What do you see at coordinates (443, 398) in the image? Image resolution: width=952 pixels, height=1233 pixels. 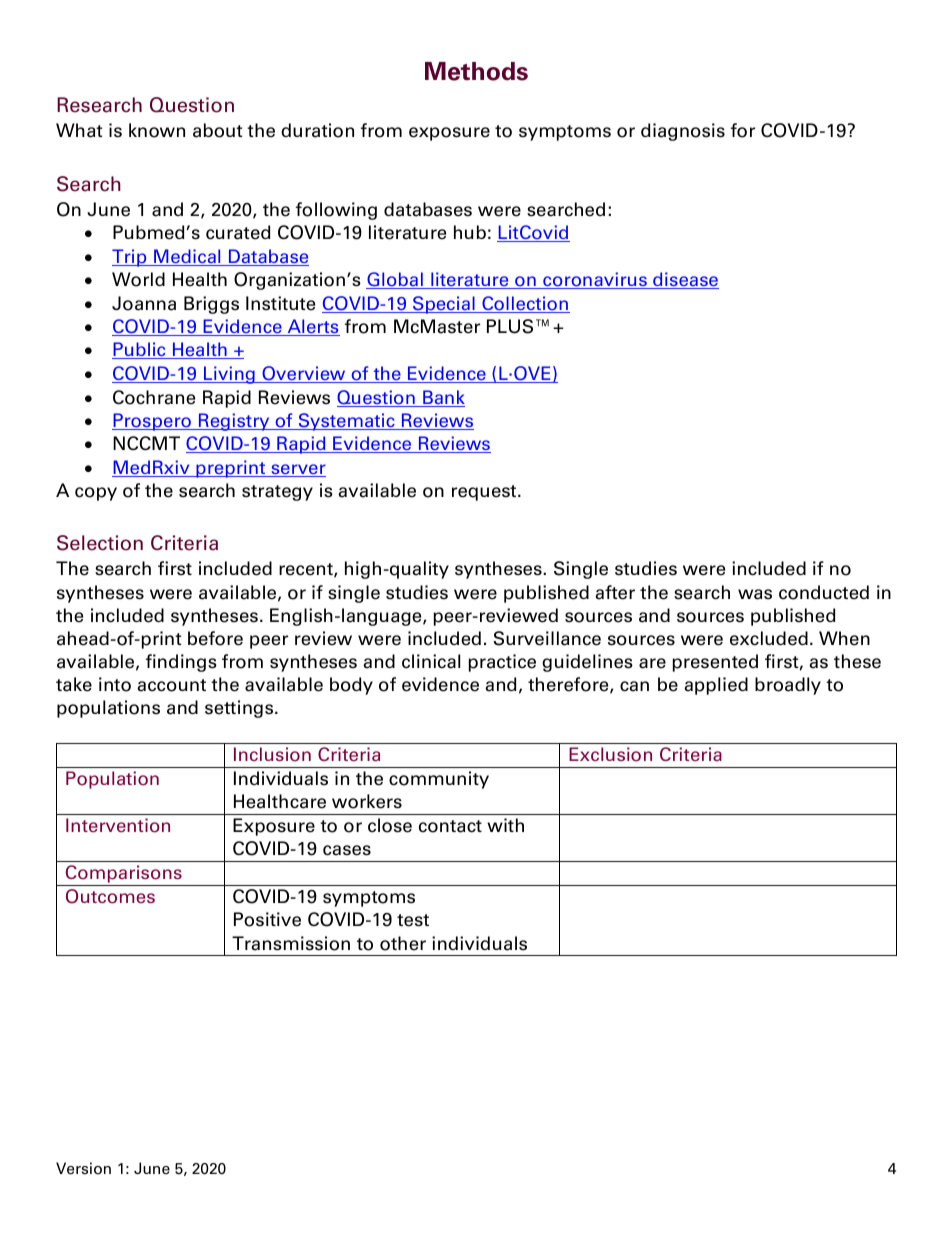 I see `Bank` at bounding box center [443, 398].
